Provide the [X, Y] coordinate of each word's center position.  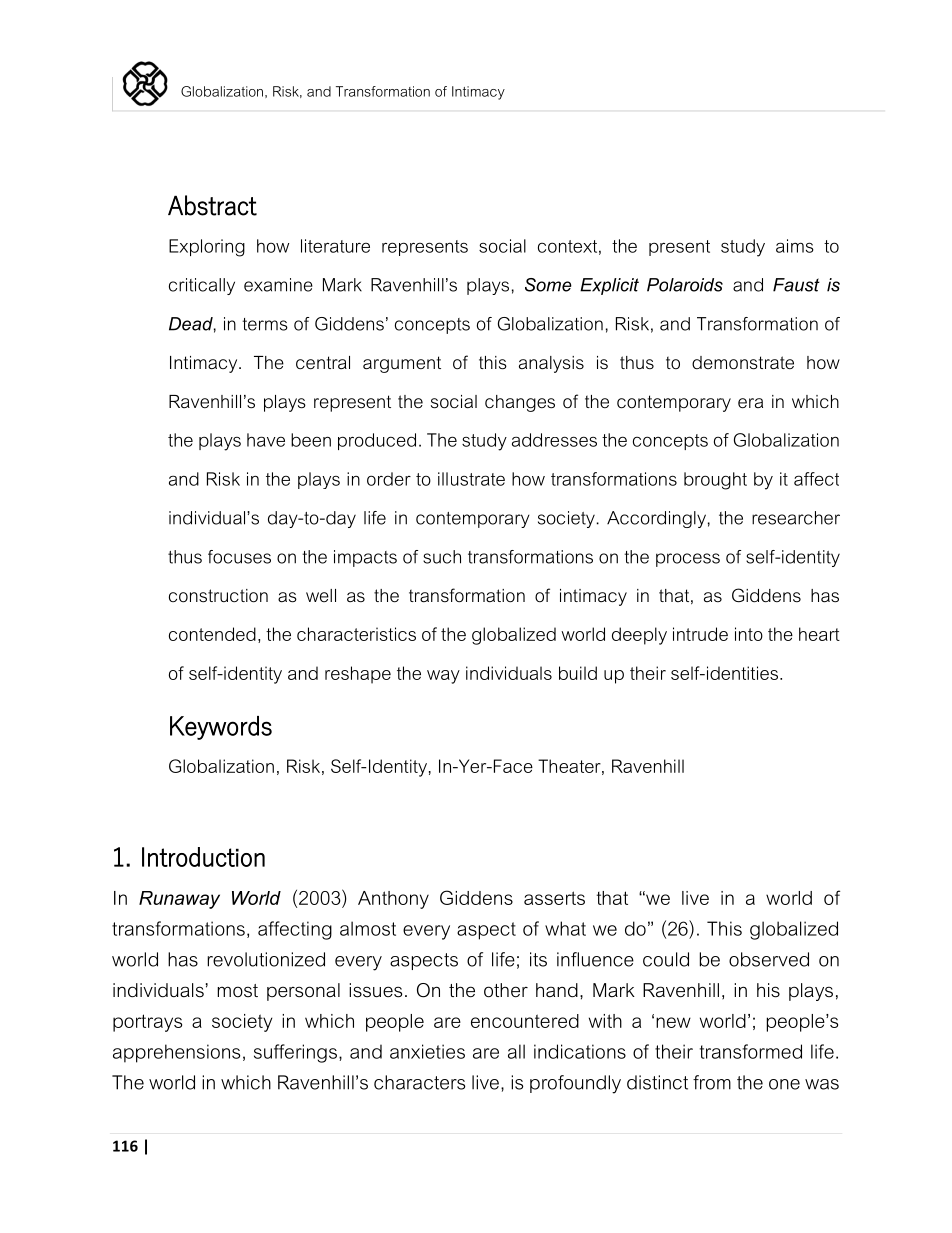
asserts [554, 898]
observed [769, 959]
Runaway [179, 900]
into [749, 634]
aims [795, 246]
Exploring [207, 248]
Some [548, 285]
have [266, 440]
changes [520, 403]
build [578, 673]
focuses [239, 557]
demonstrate [743, 363]
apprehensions [176, 1053]
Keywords [221, 728]
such [442, 557]
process [688, 560]
